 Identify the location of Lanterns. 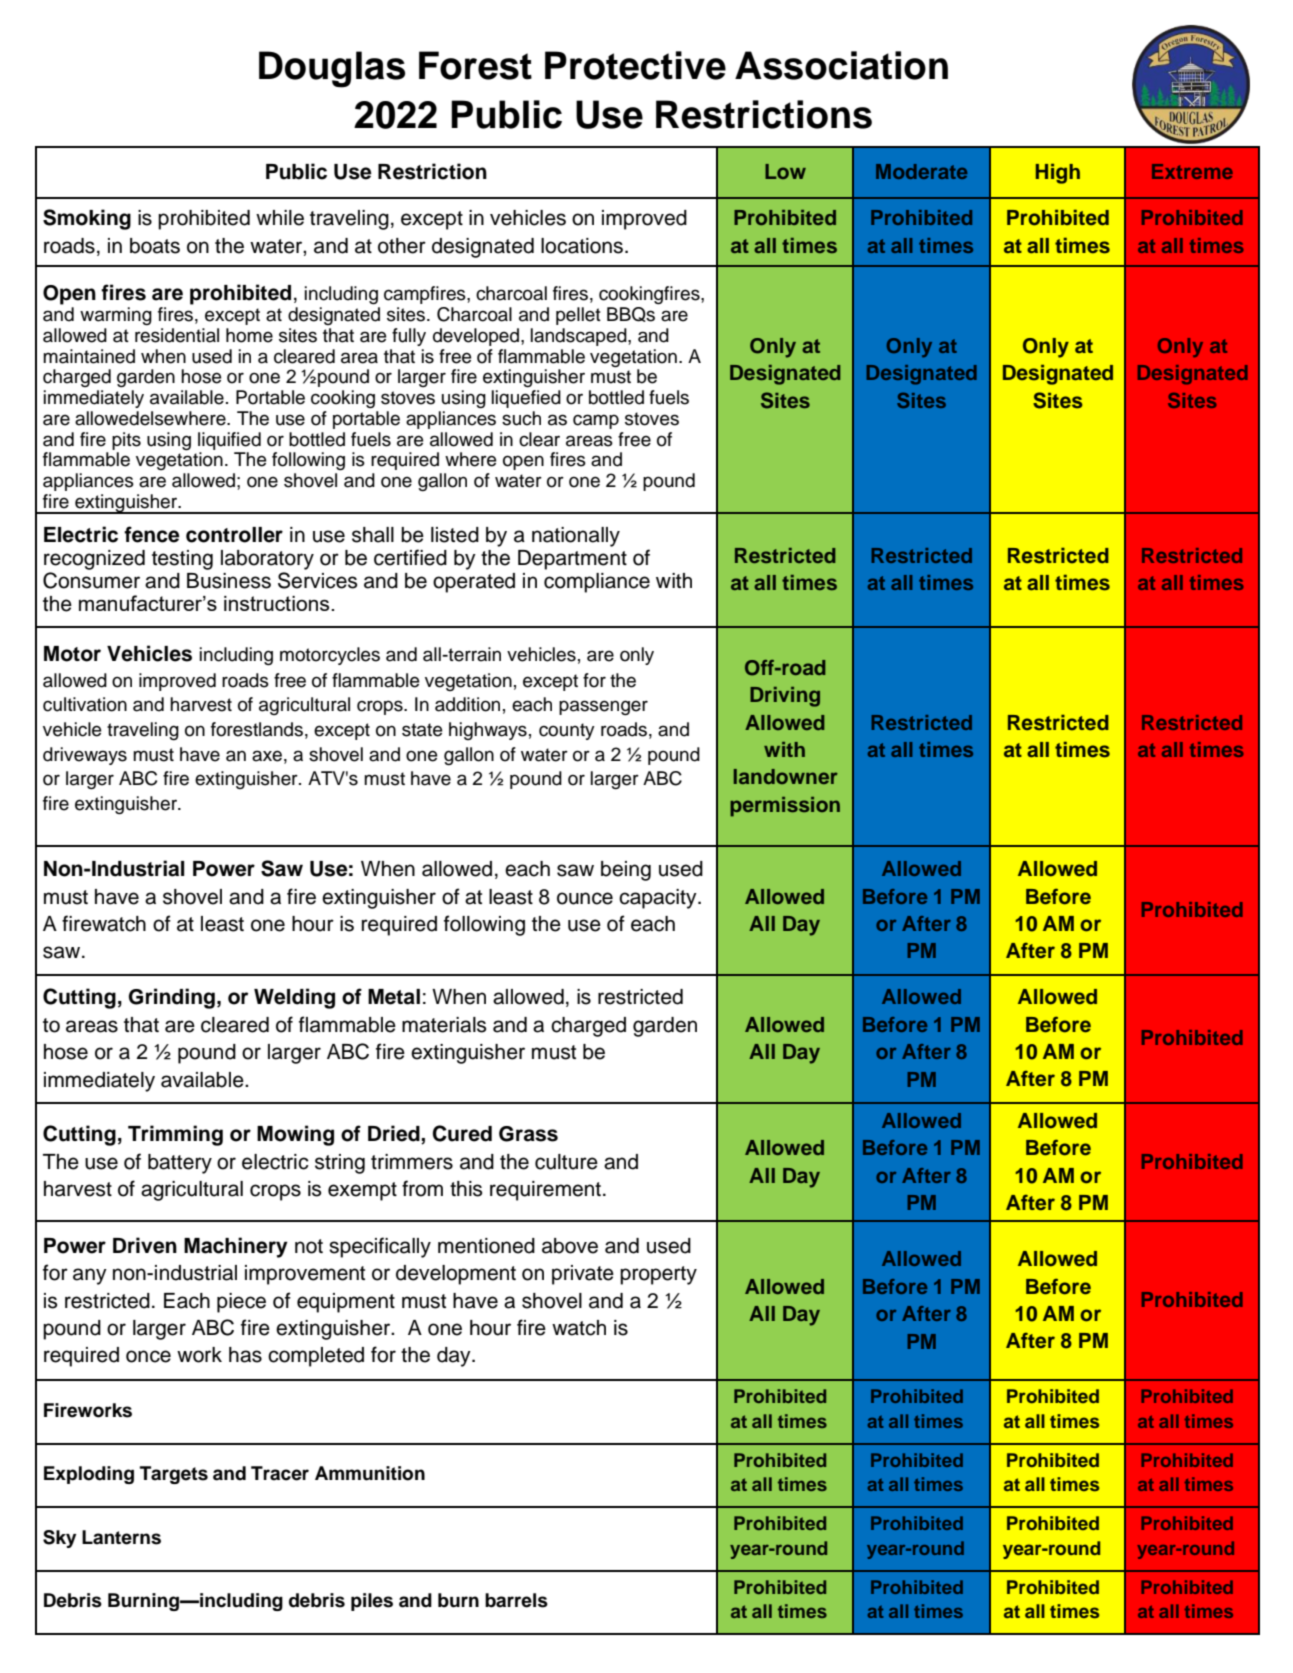
(121, 1537).
